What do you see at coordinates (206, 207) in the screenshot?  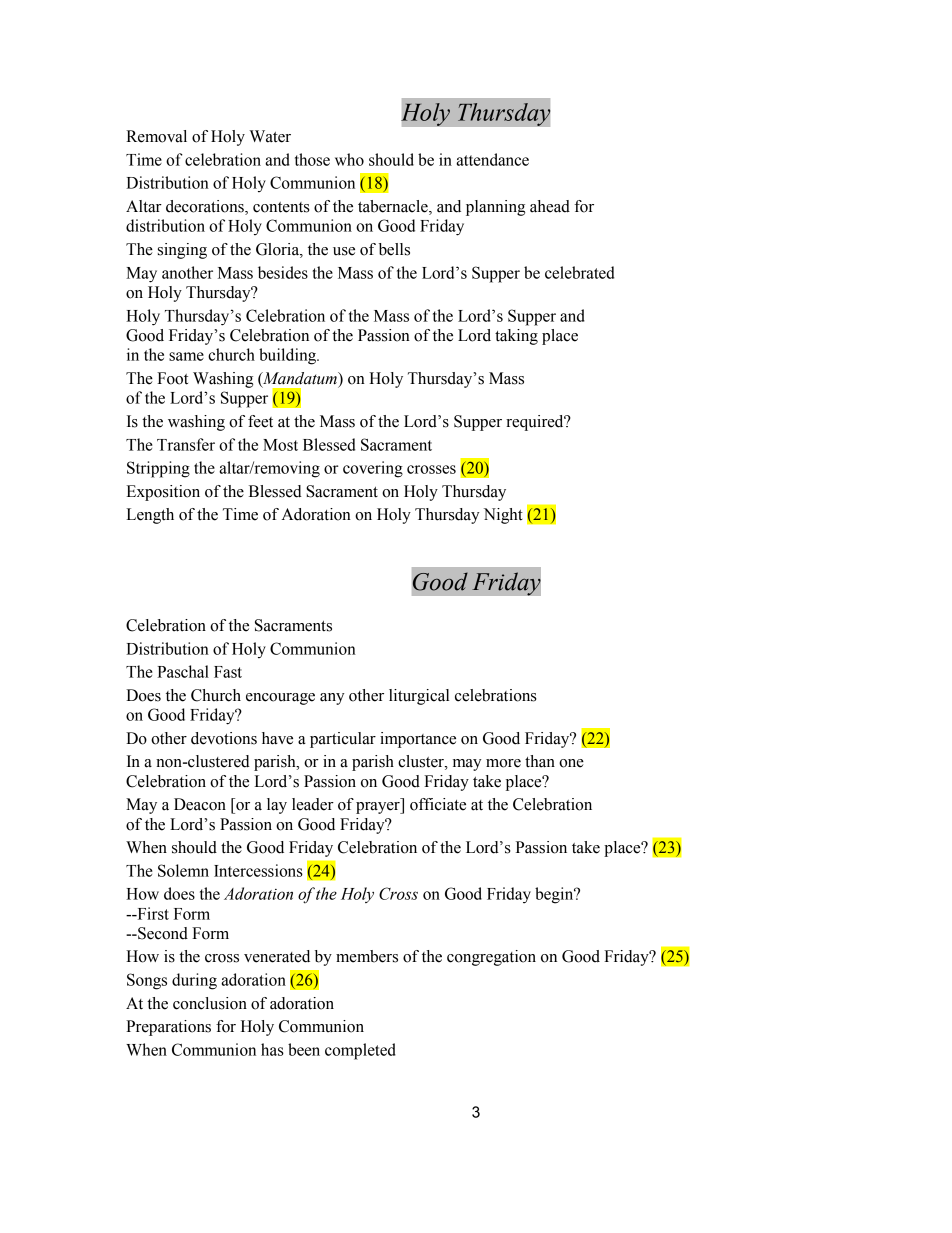 I see `decorations` at bounding box center [206, 207].
